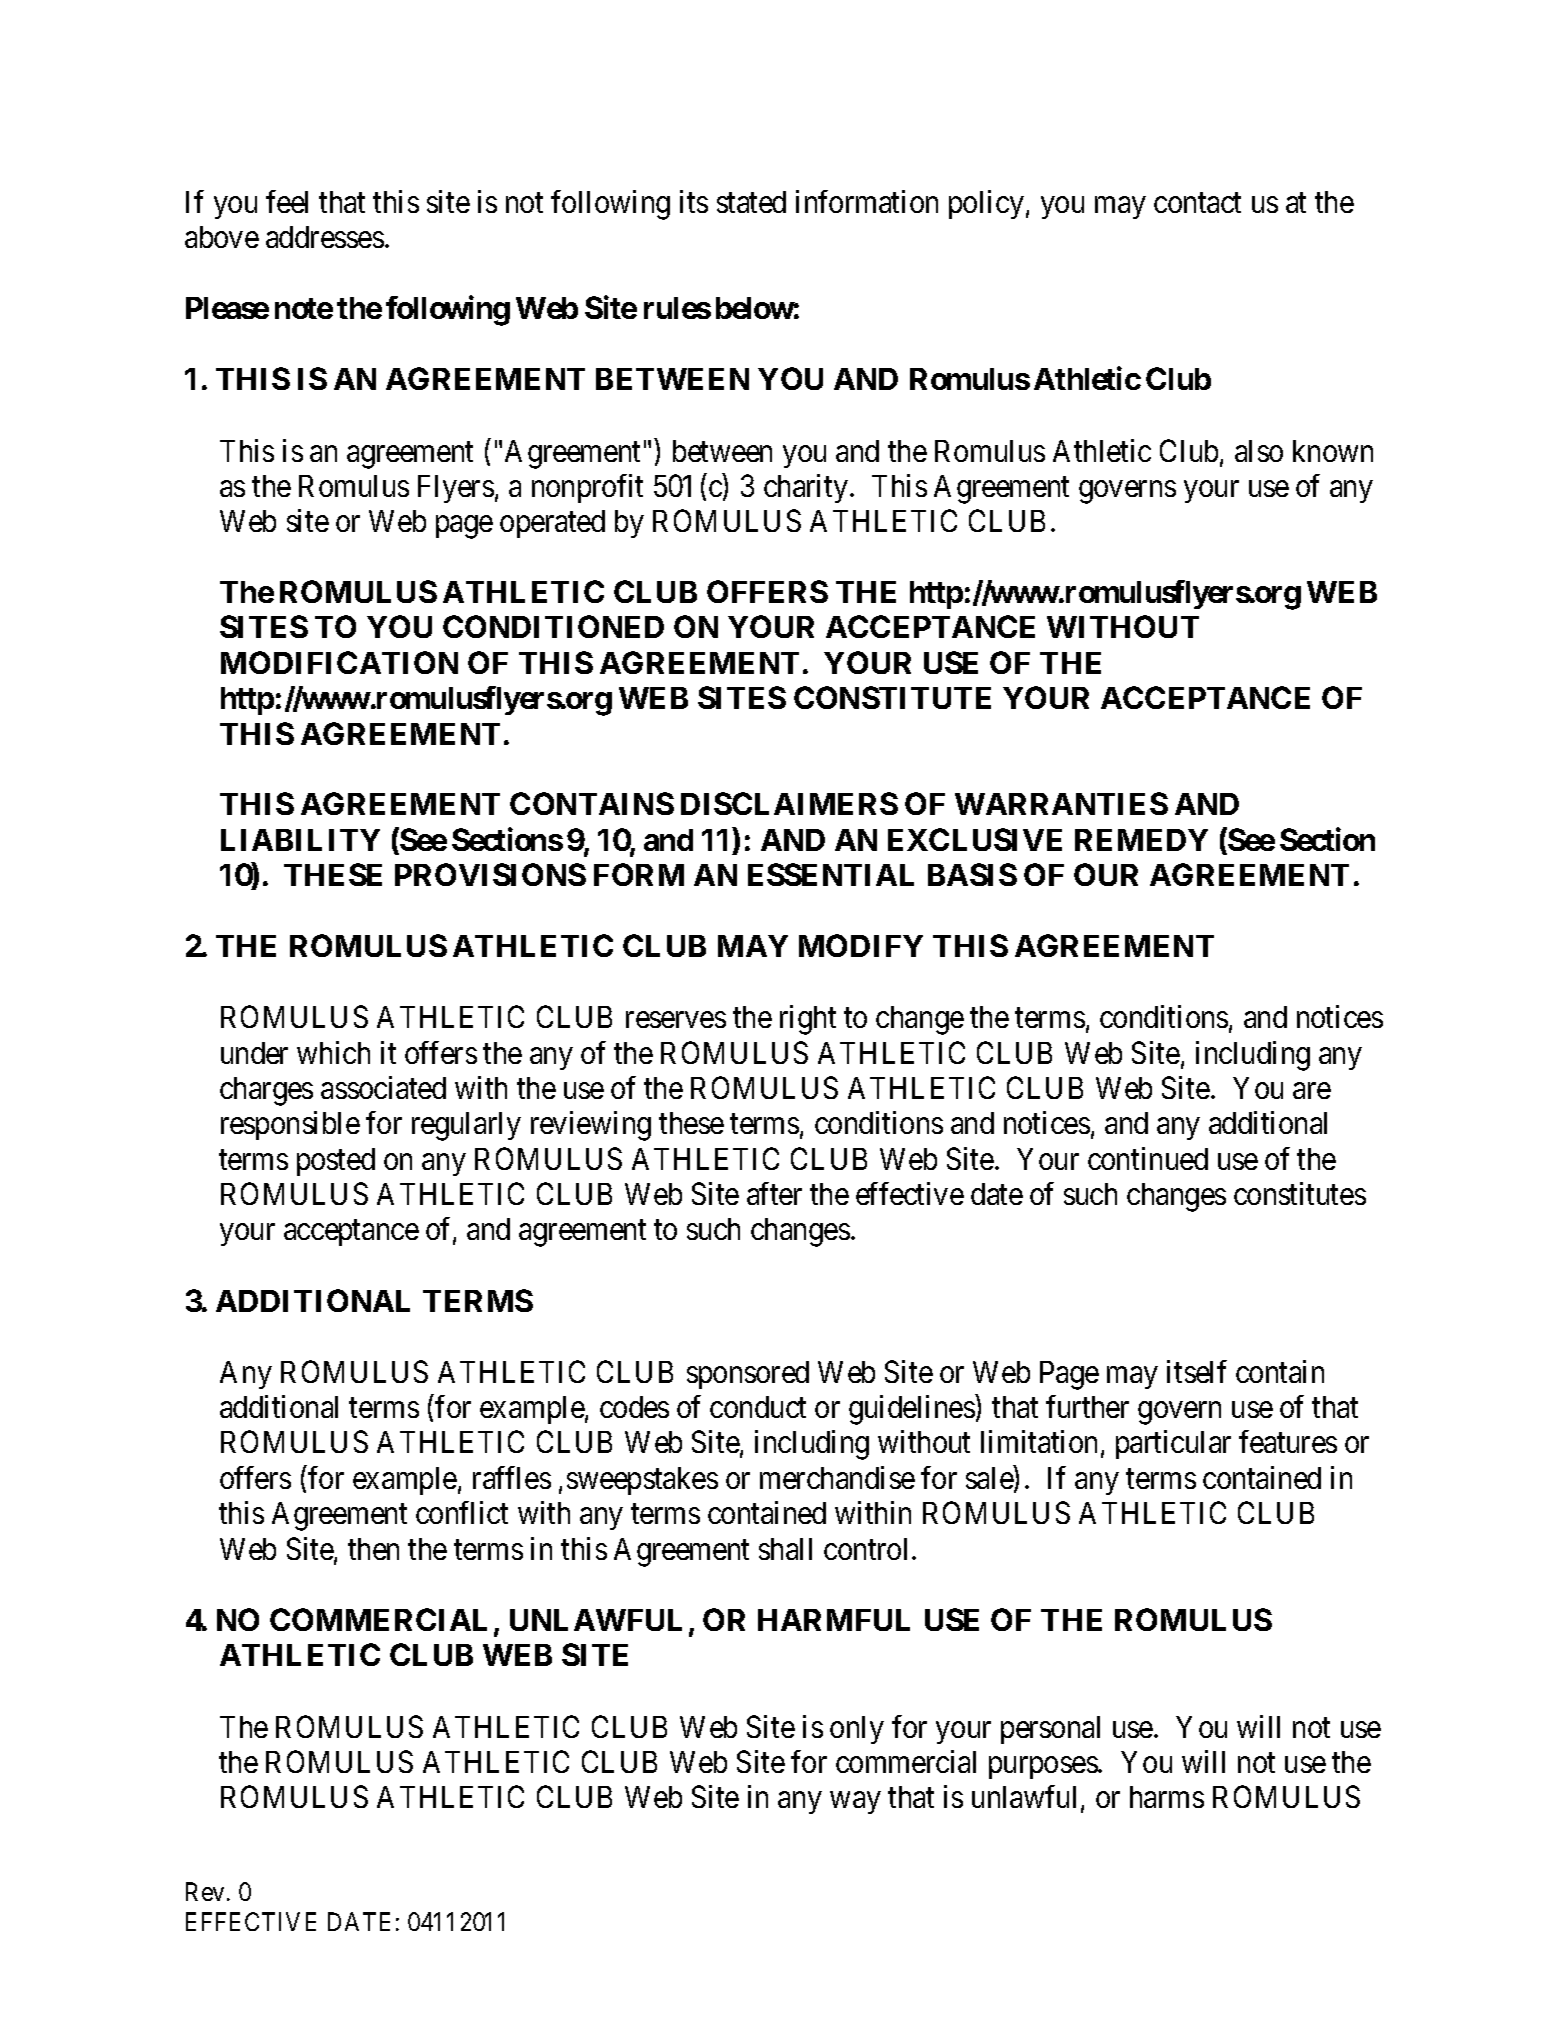 Image resolution: width=1568 pixels, height=2029 pixels. What do you see at coordinates (1197, 203) in the image?
I see `contact` at bounding box center [1197, 203].
